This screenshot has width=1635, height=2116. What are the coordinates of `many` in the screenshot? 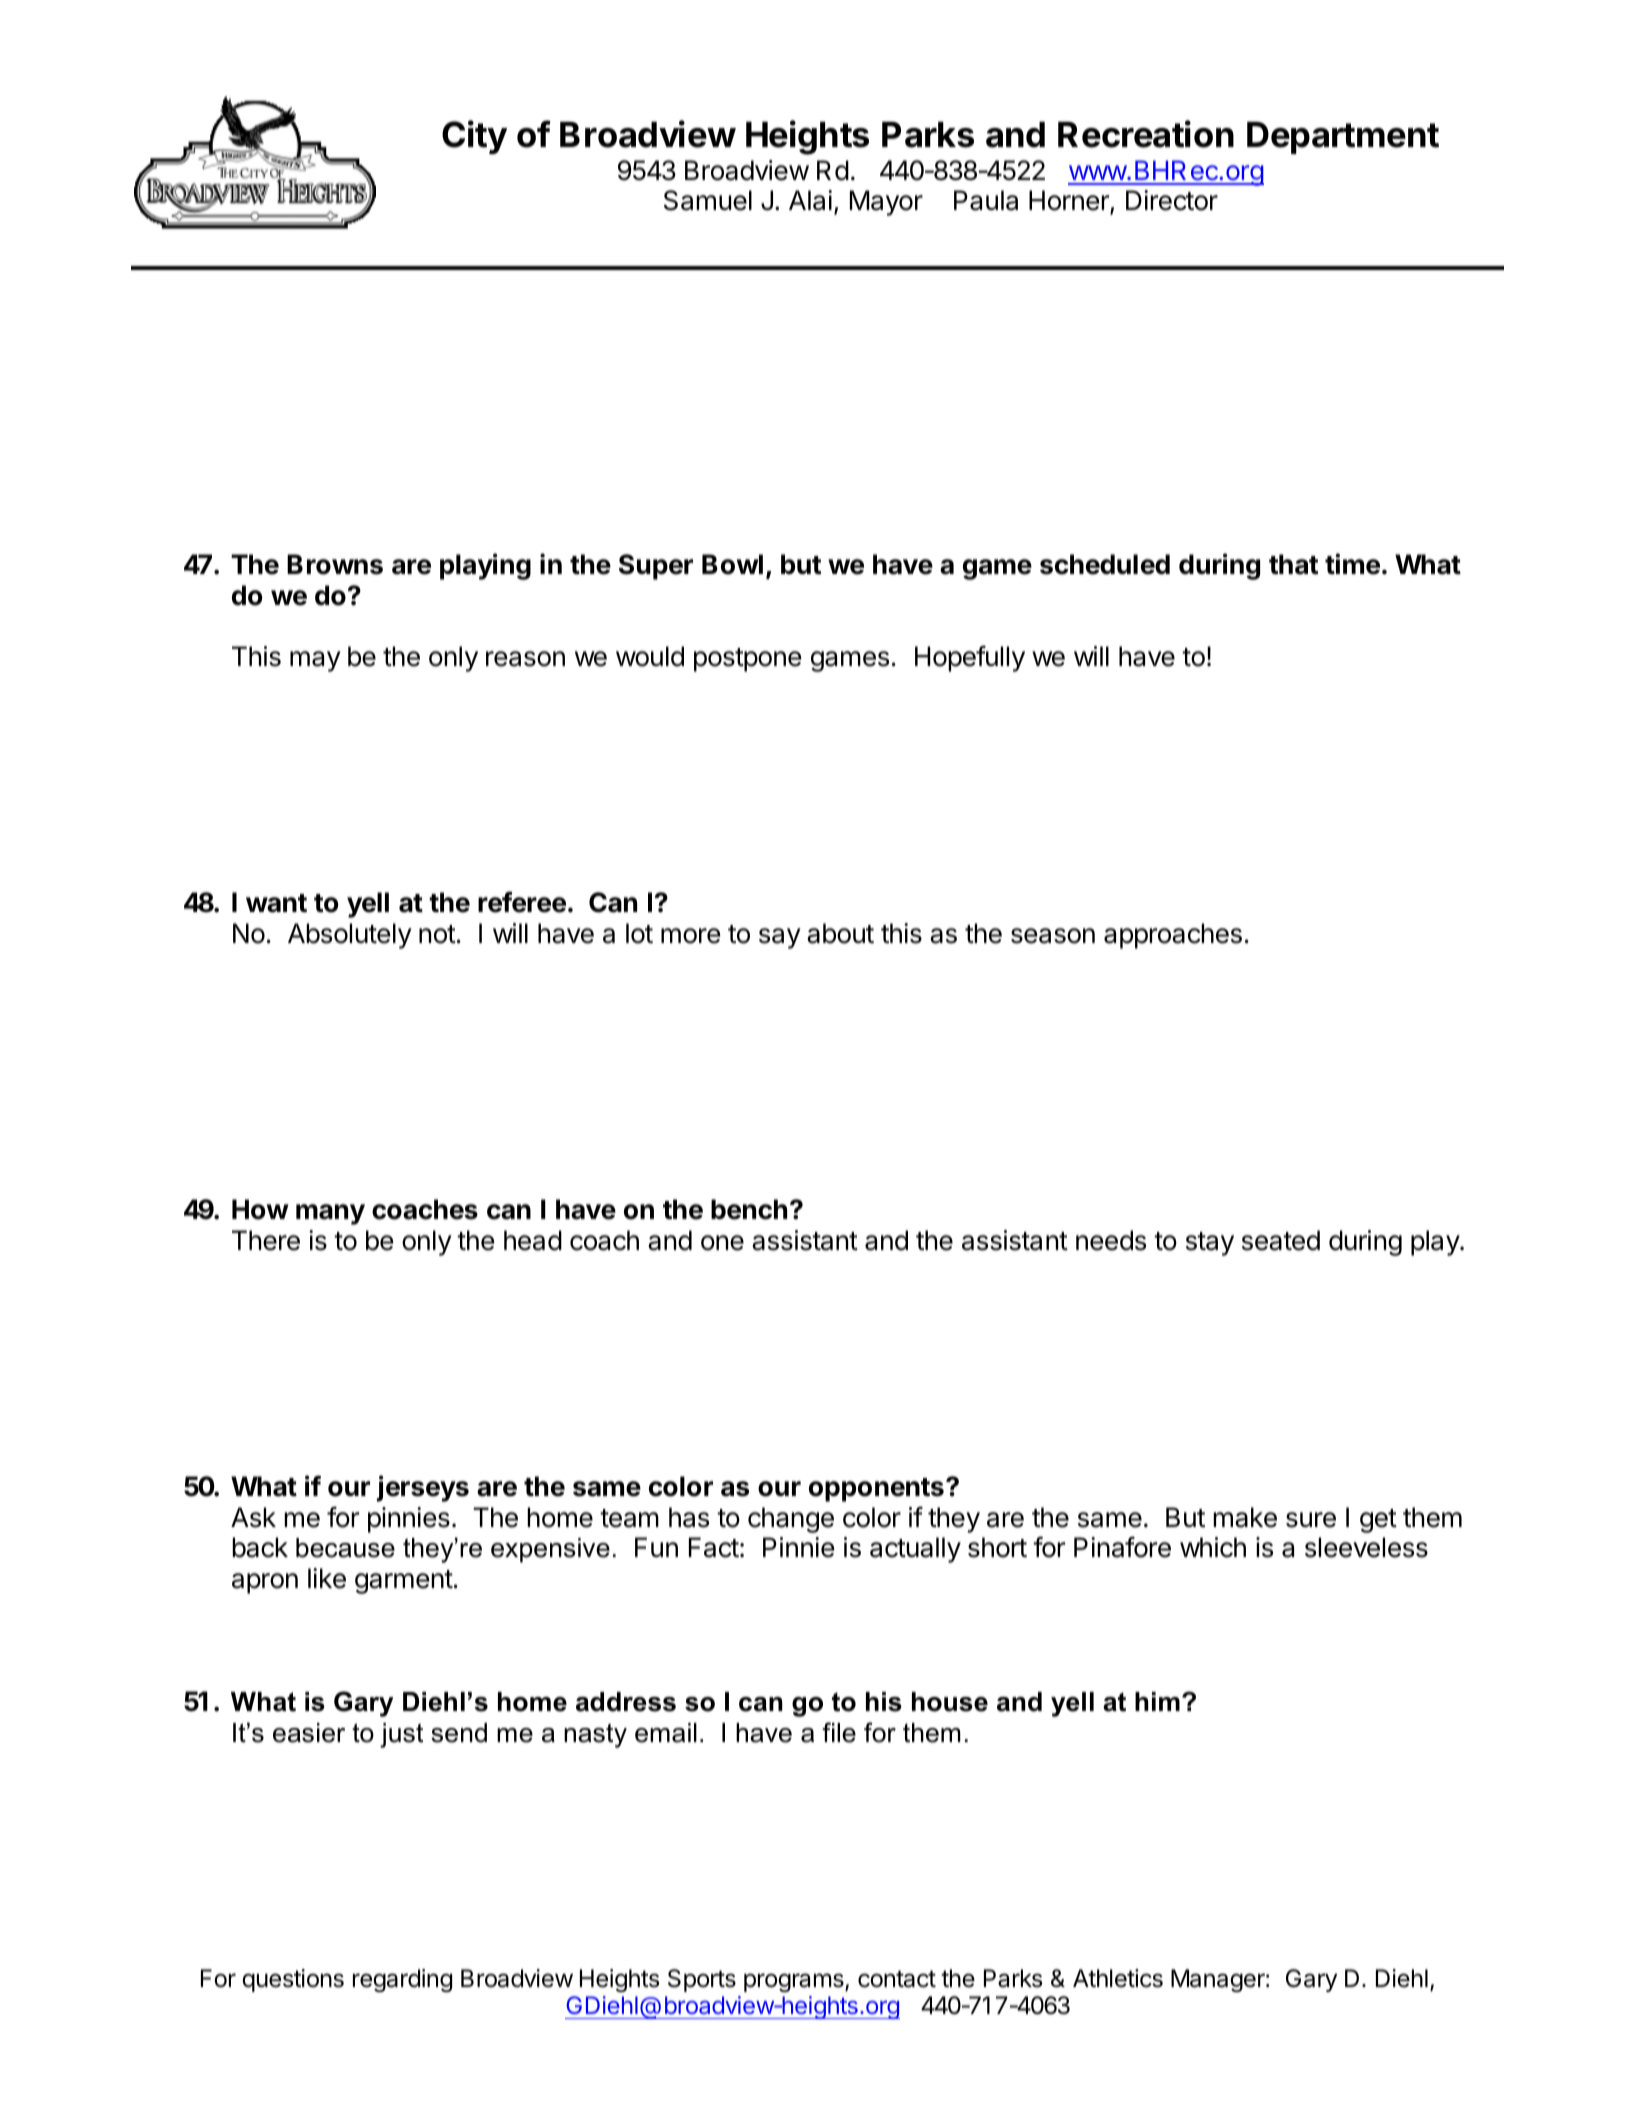 It's located at (330, 1214).
